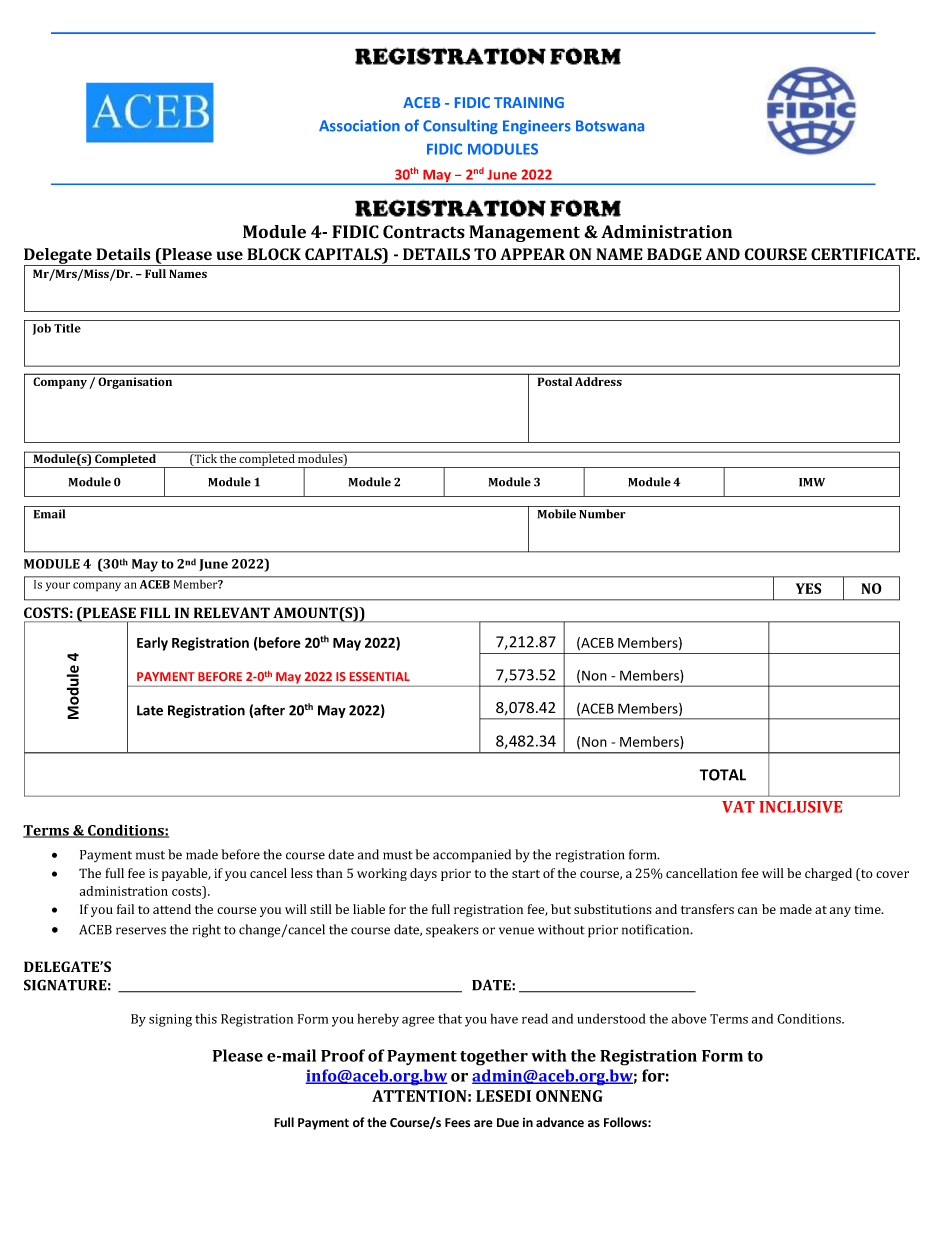  What do you see at coordinates (170, 1020) in the screenshot?
I see `signing` at bounding box center [170, 1020].
